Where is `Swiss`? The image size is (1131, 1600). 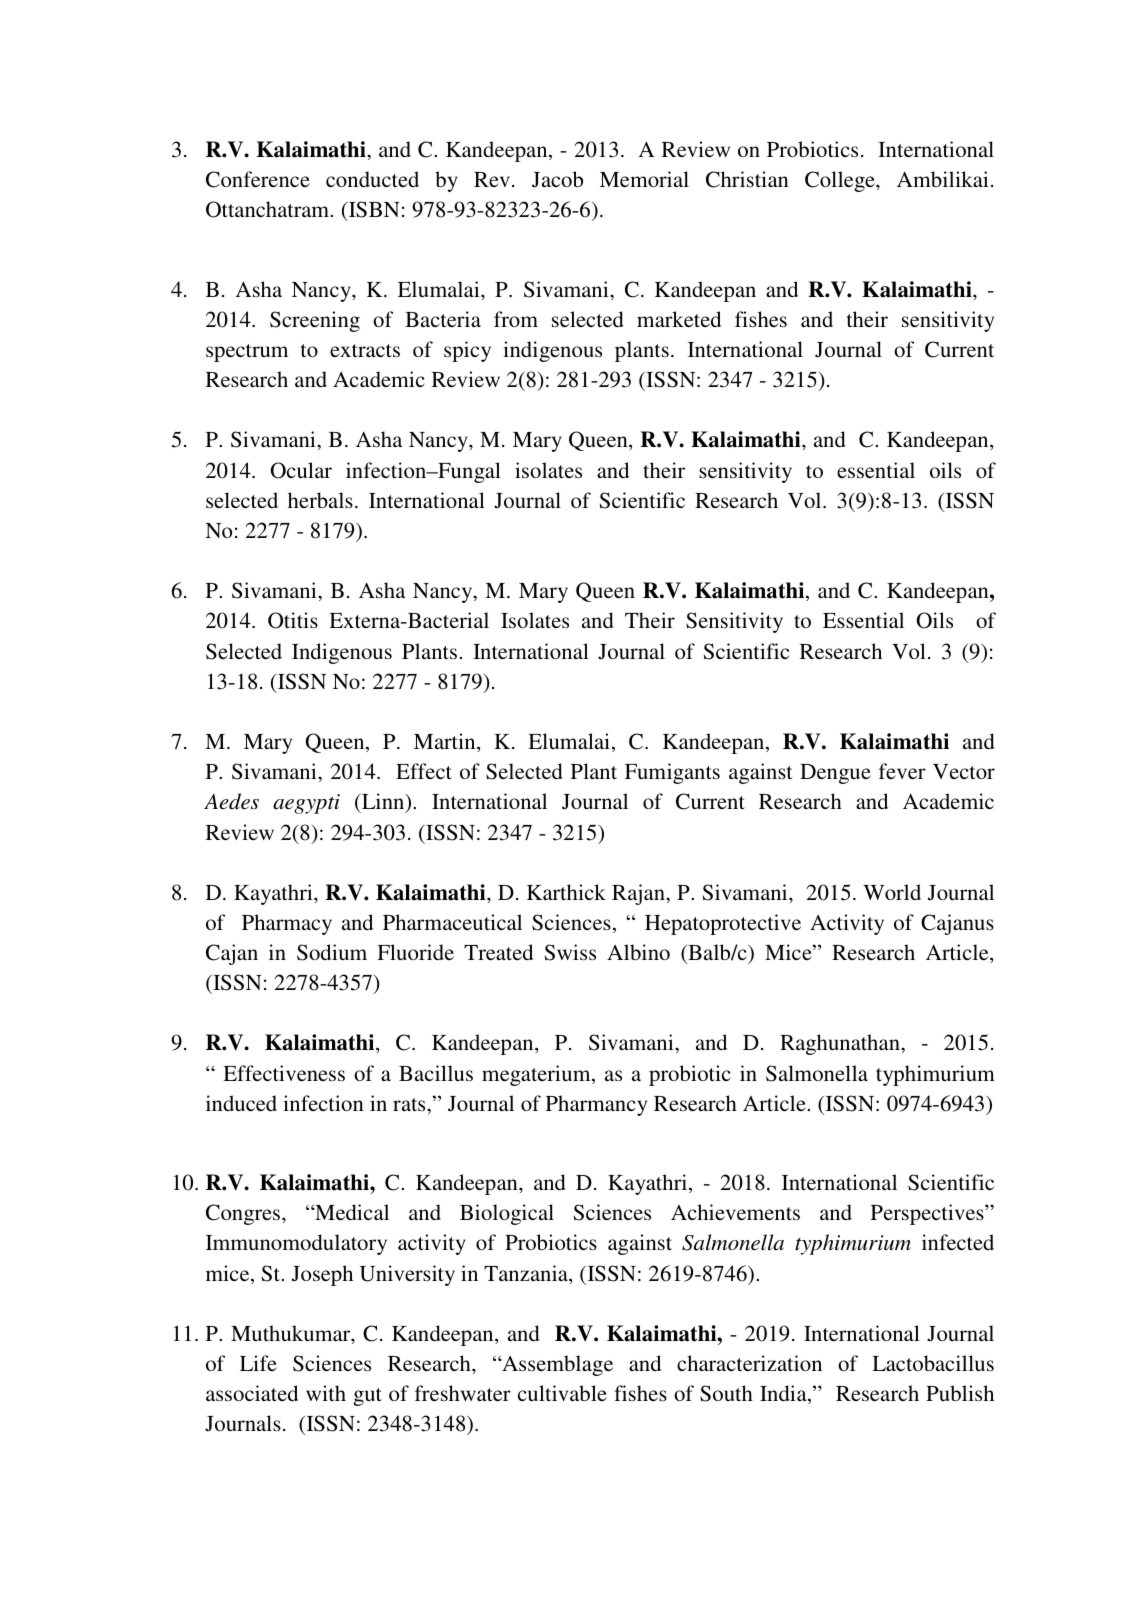 Swiss is located at coordinates (570, 952).
